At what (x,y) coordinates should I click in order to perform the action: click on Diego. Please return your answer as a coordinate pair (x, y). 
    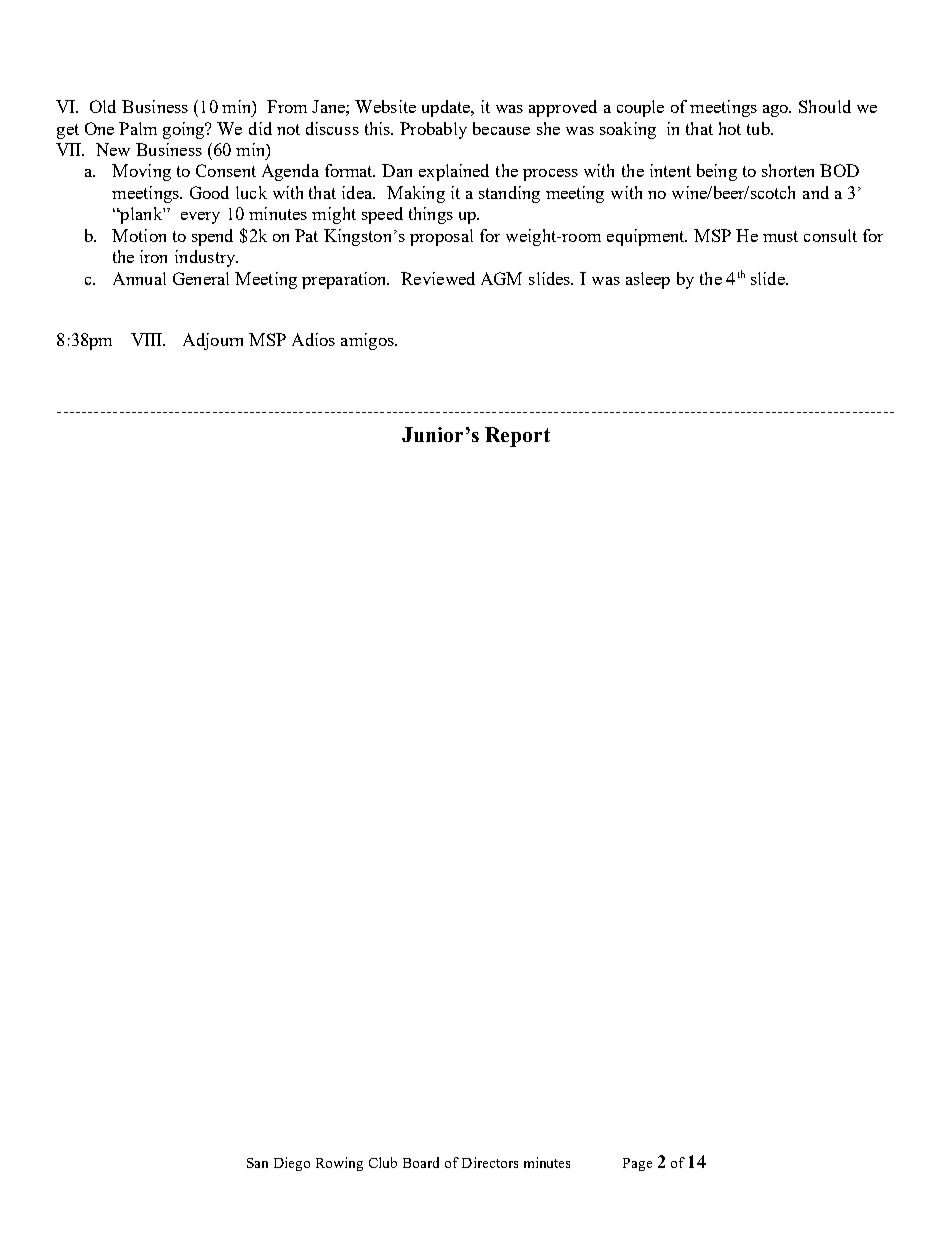
    Looking at the image, I should click on (292, 1164).
